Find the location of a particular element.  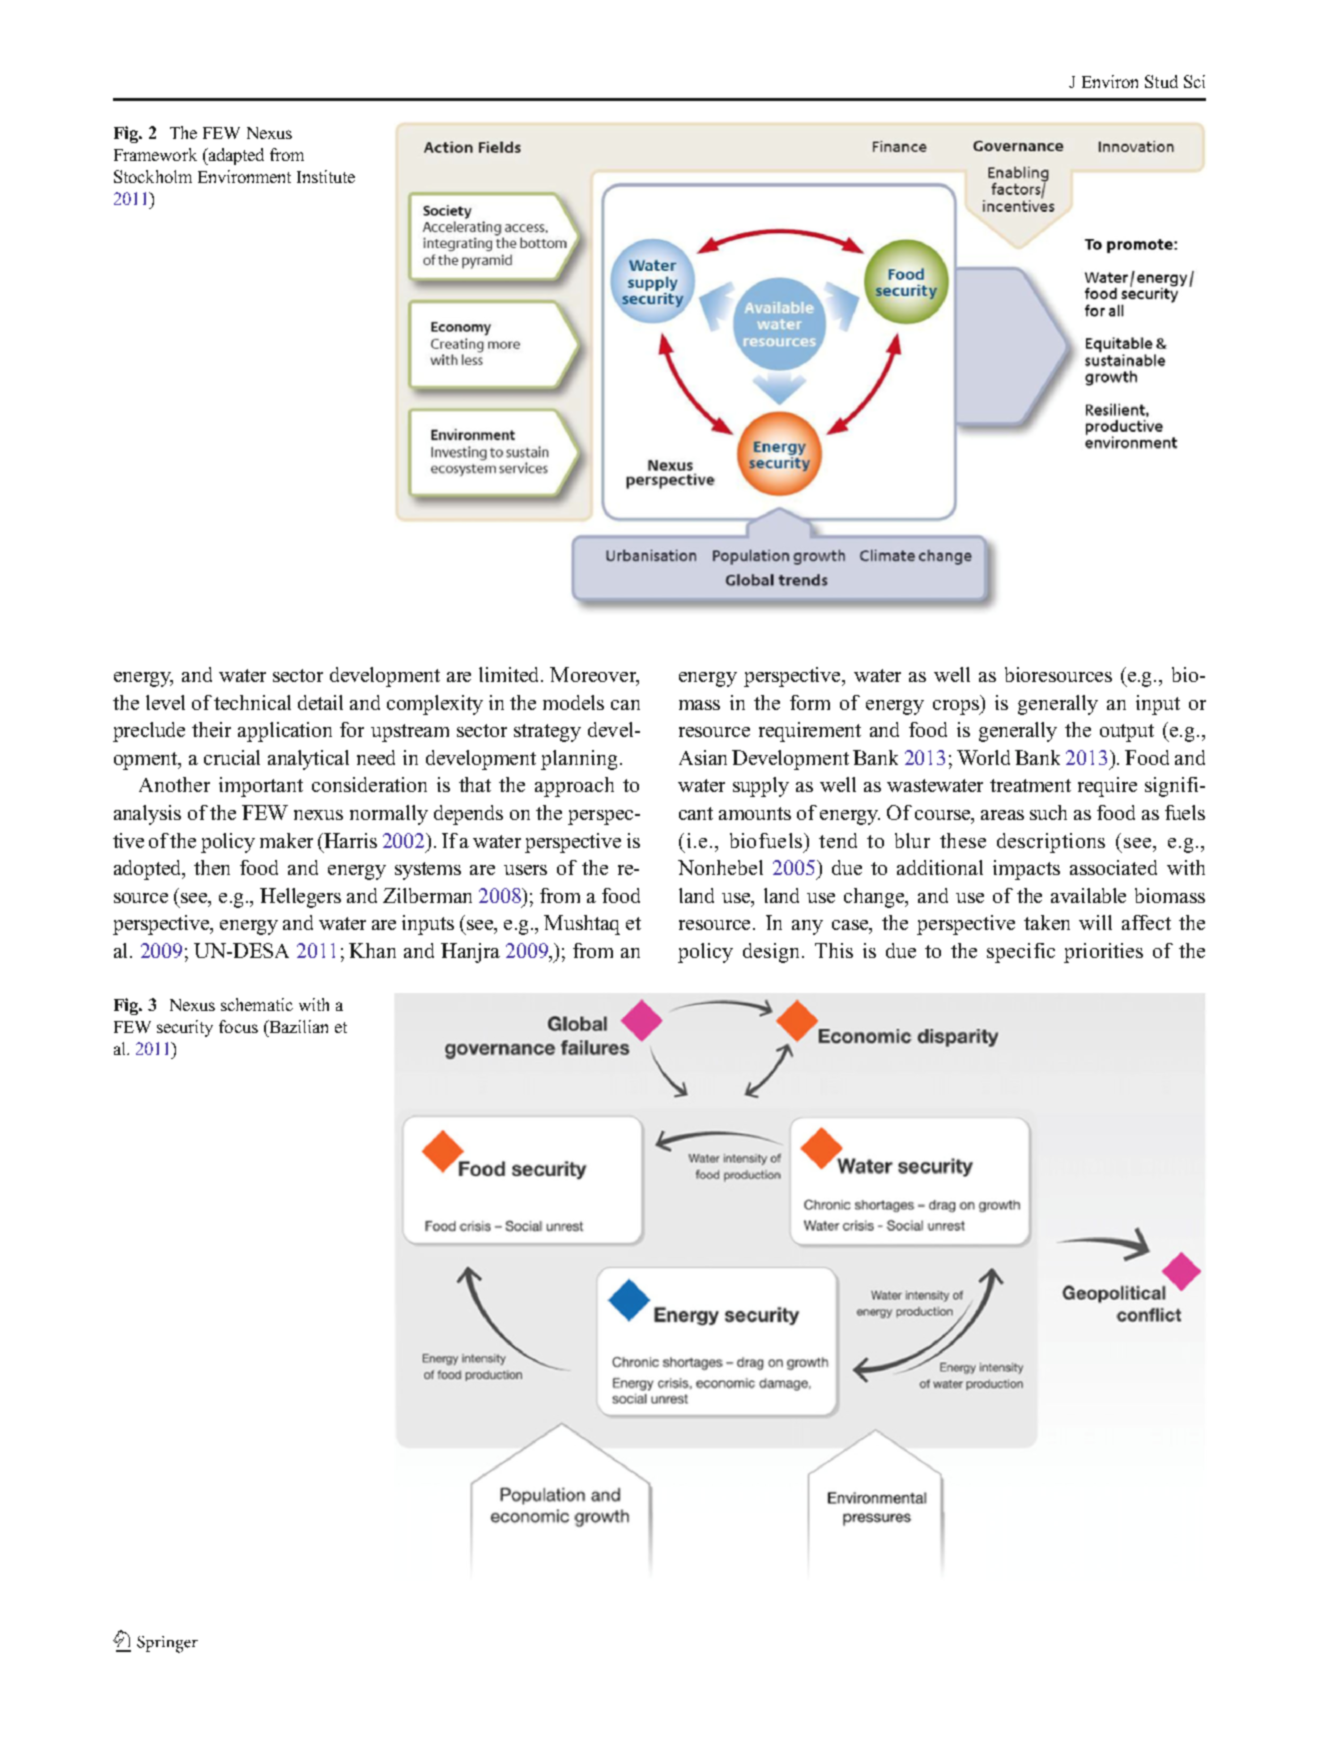

schematic is located at coordinates (257, 1004).
